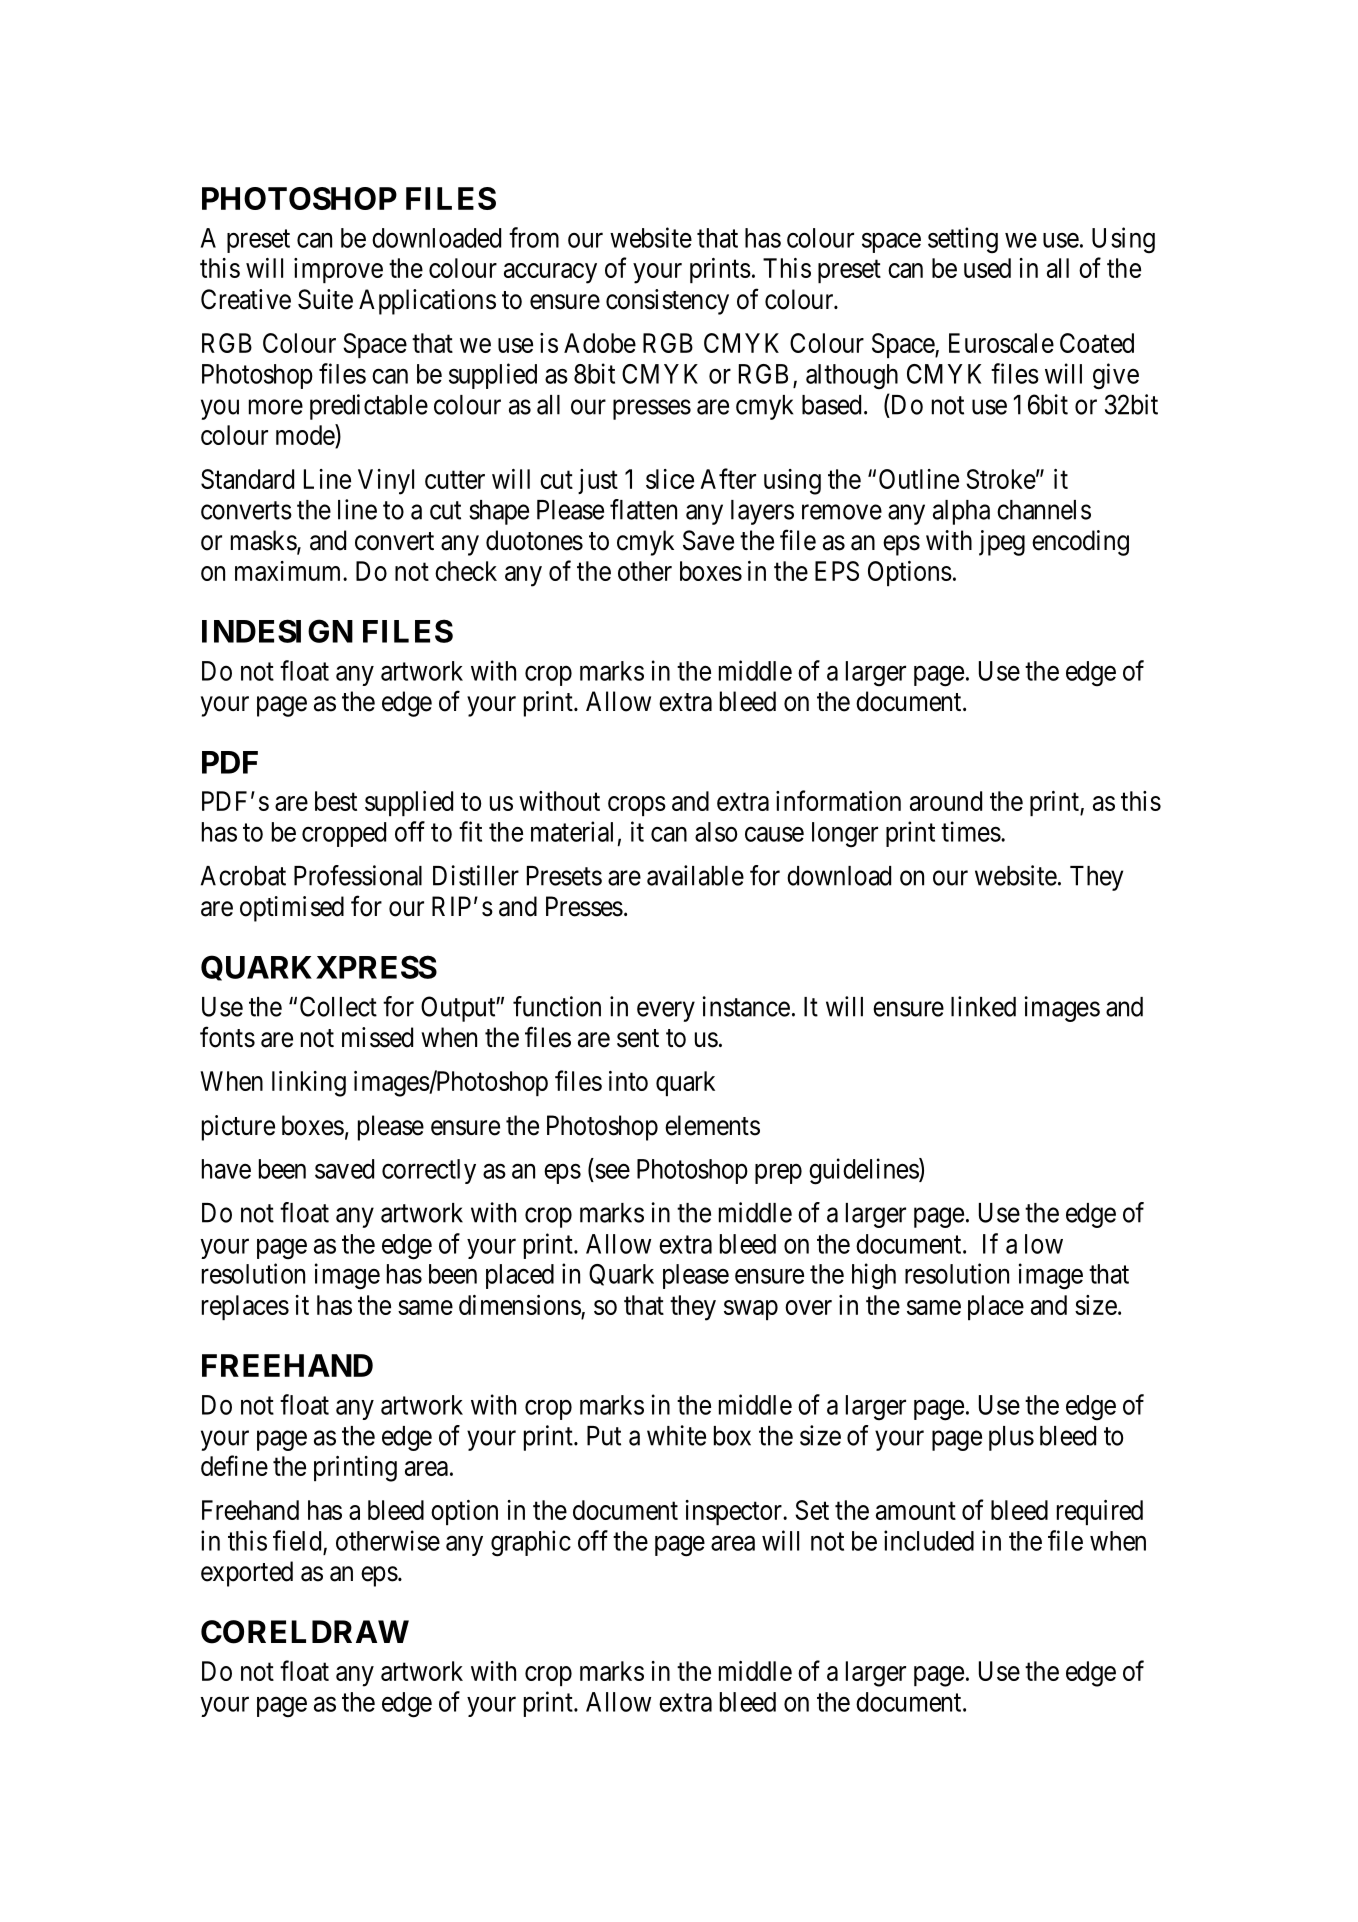 This page has height=1922, width=1358. I want to click on used, so click(987, 268).
